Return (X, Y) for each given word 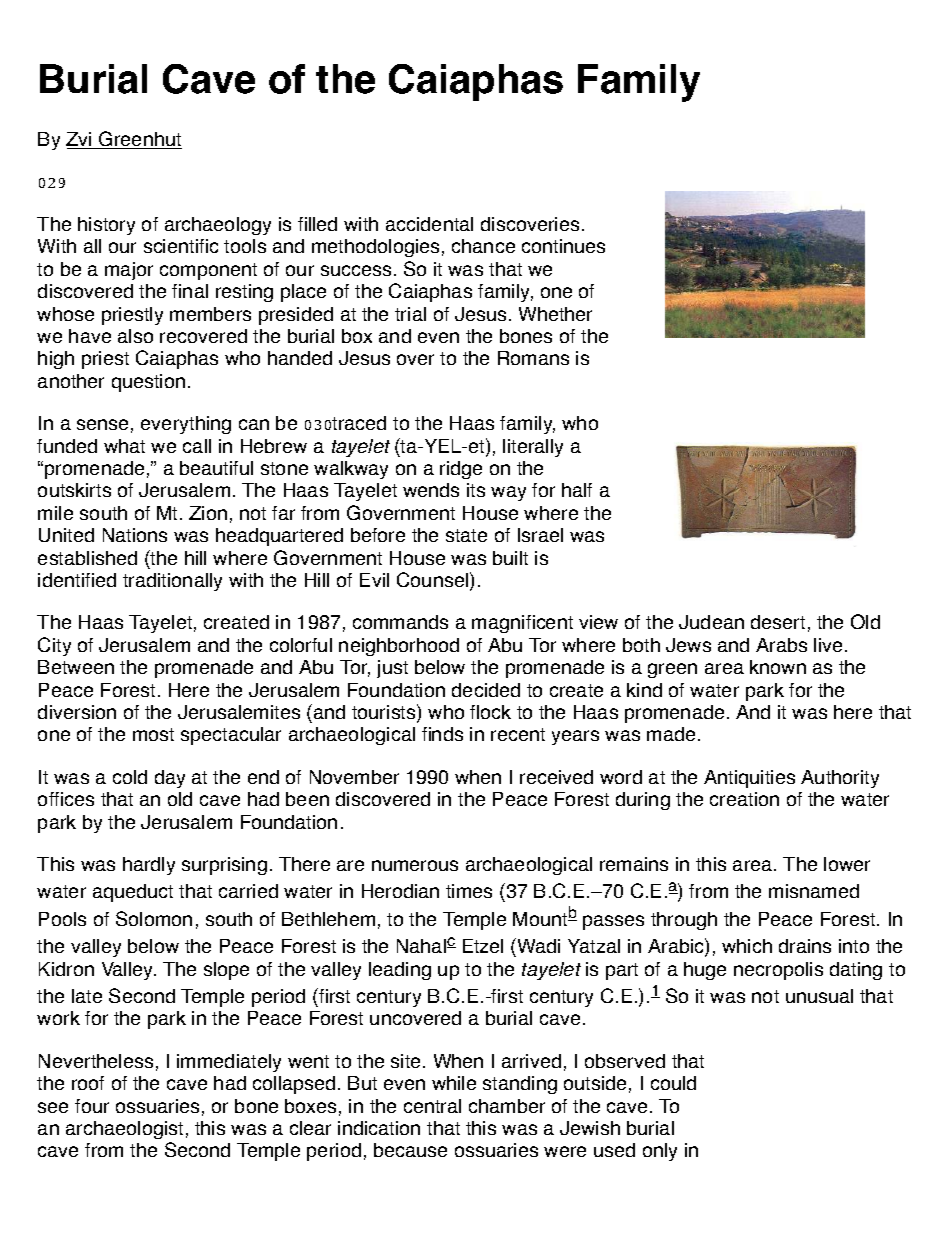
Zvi (80, 140)
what (124, 446)
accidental (429, 224)
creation (744, 799)
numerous (415, 865)
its (476, 490)
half (577, 490)
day (170, 779)
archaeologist (124, 1130)
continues (563, 246)
